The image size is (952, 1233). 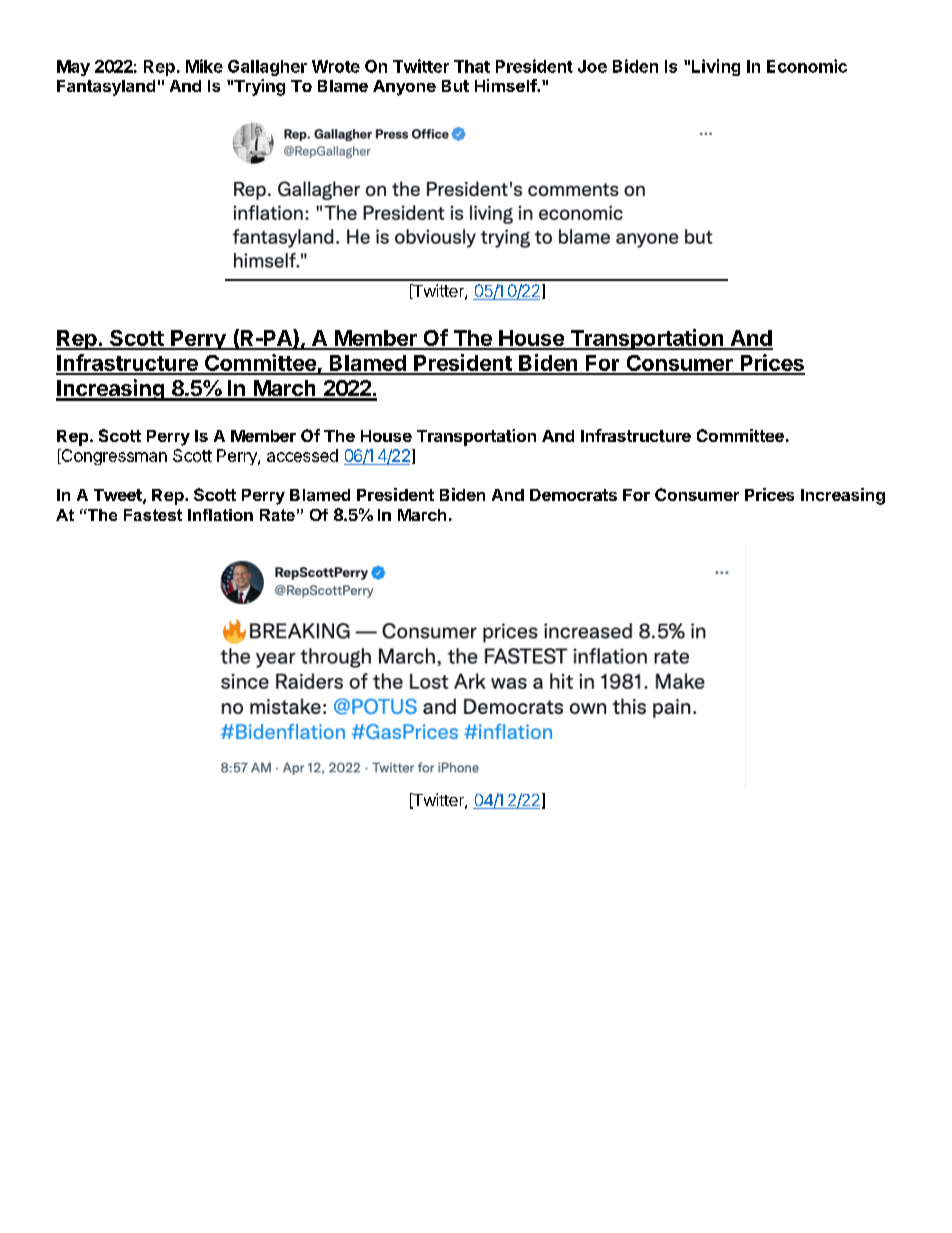 What do you see at coordinates (106, 88) in the document?
I see `Fantasyland` at bounding box center [106, 88].
